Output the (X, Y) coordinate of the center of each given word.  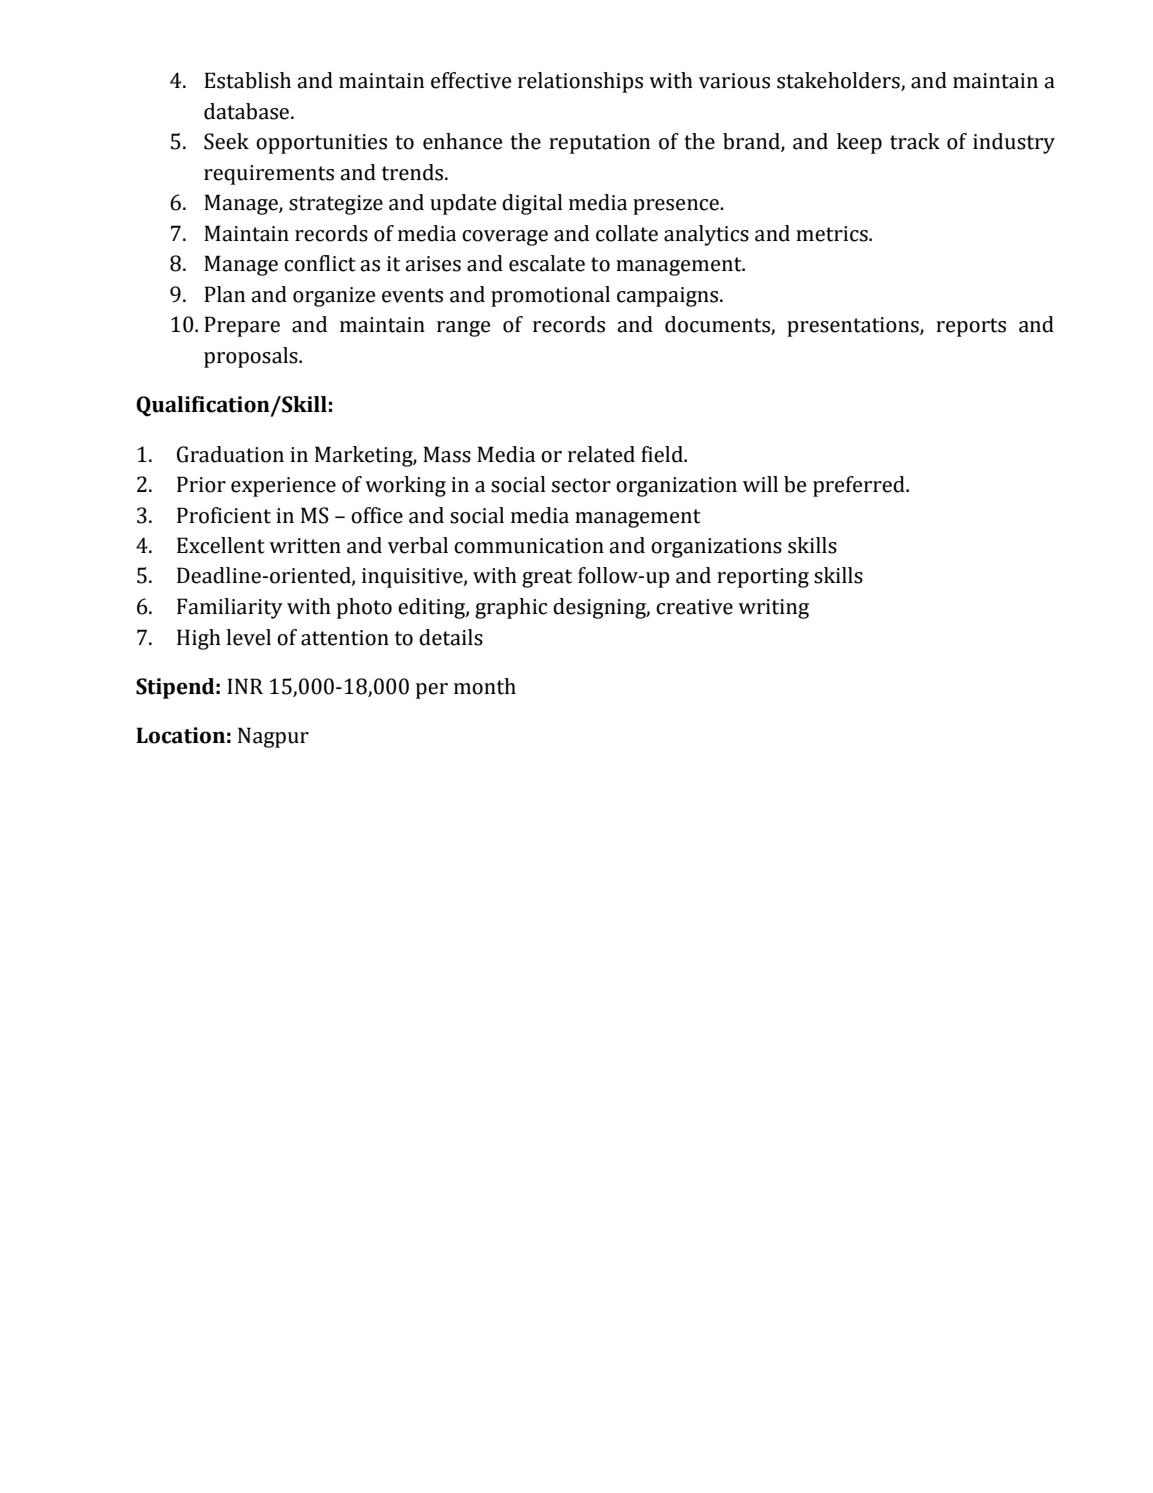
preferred (860, 486)
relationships (580, 82)
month (485, 686)
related (601, 454)
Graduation (230, 454)
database (248, 111)
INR (245, 686)
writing (773, 609)
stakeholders (839, 81)
